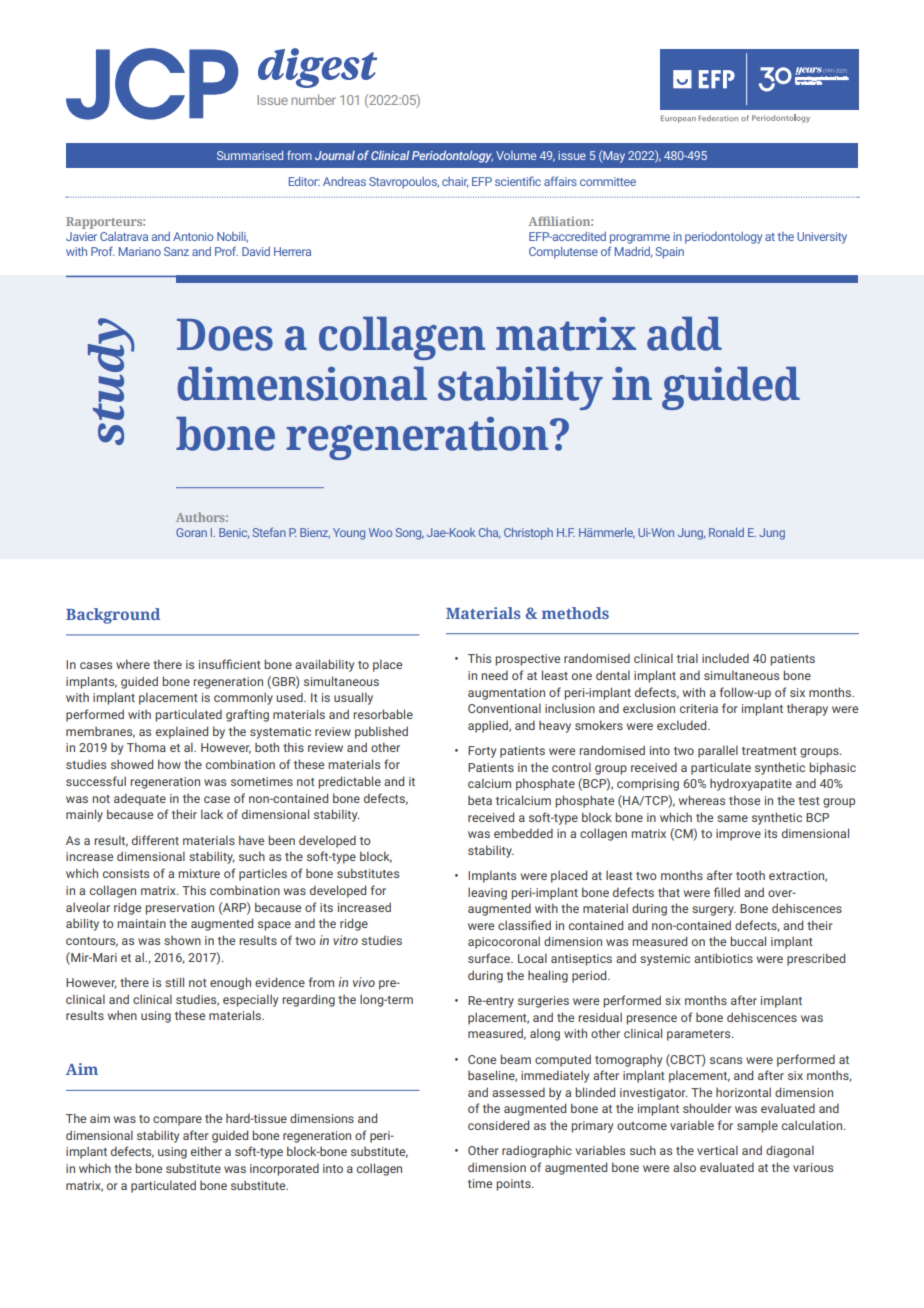 The height and width of the page is (1308, 924). Describe the element at coordinates (608, 181) in the page. I see `committee` at that location.
